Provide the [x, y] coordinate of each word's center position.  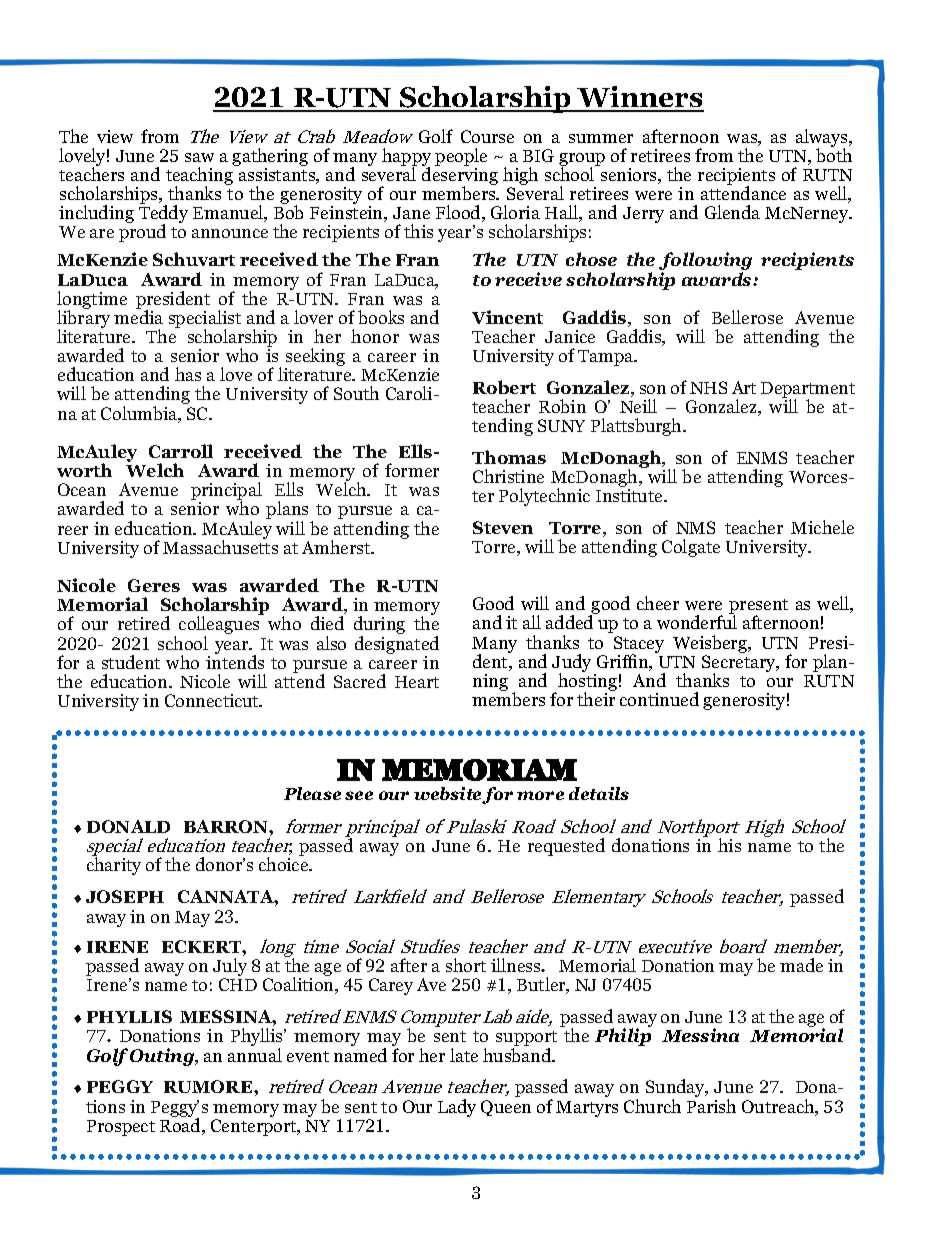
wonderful [697, 622]
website [448, 795]
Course [487, 136]
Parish [711, 1106]
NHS [708, 387]
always [823, 139]
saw [199, 157]
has [188, 374]
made [801, 965]
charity [114, 866]
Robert [504, 387]
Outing [163, 1057]
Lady [457, 1108]
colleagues [219, 626]
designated [397, 645]
